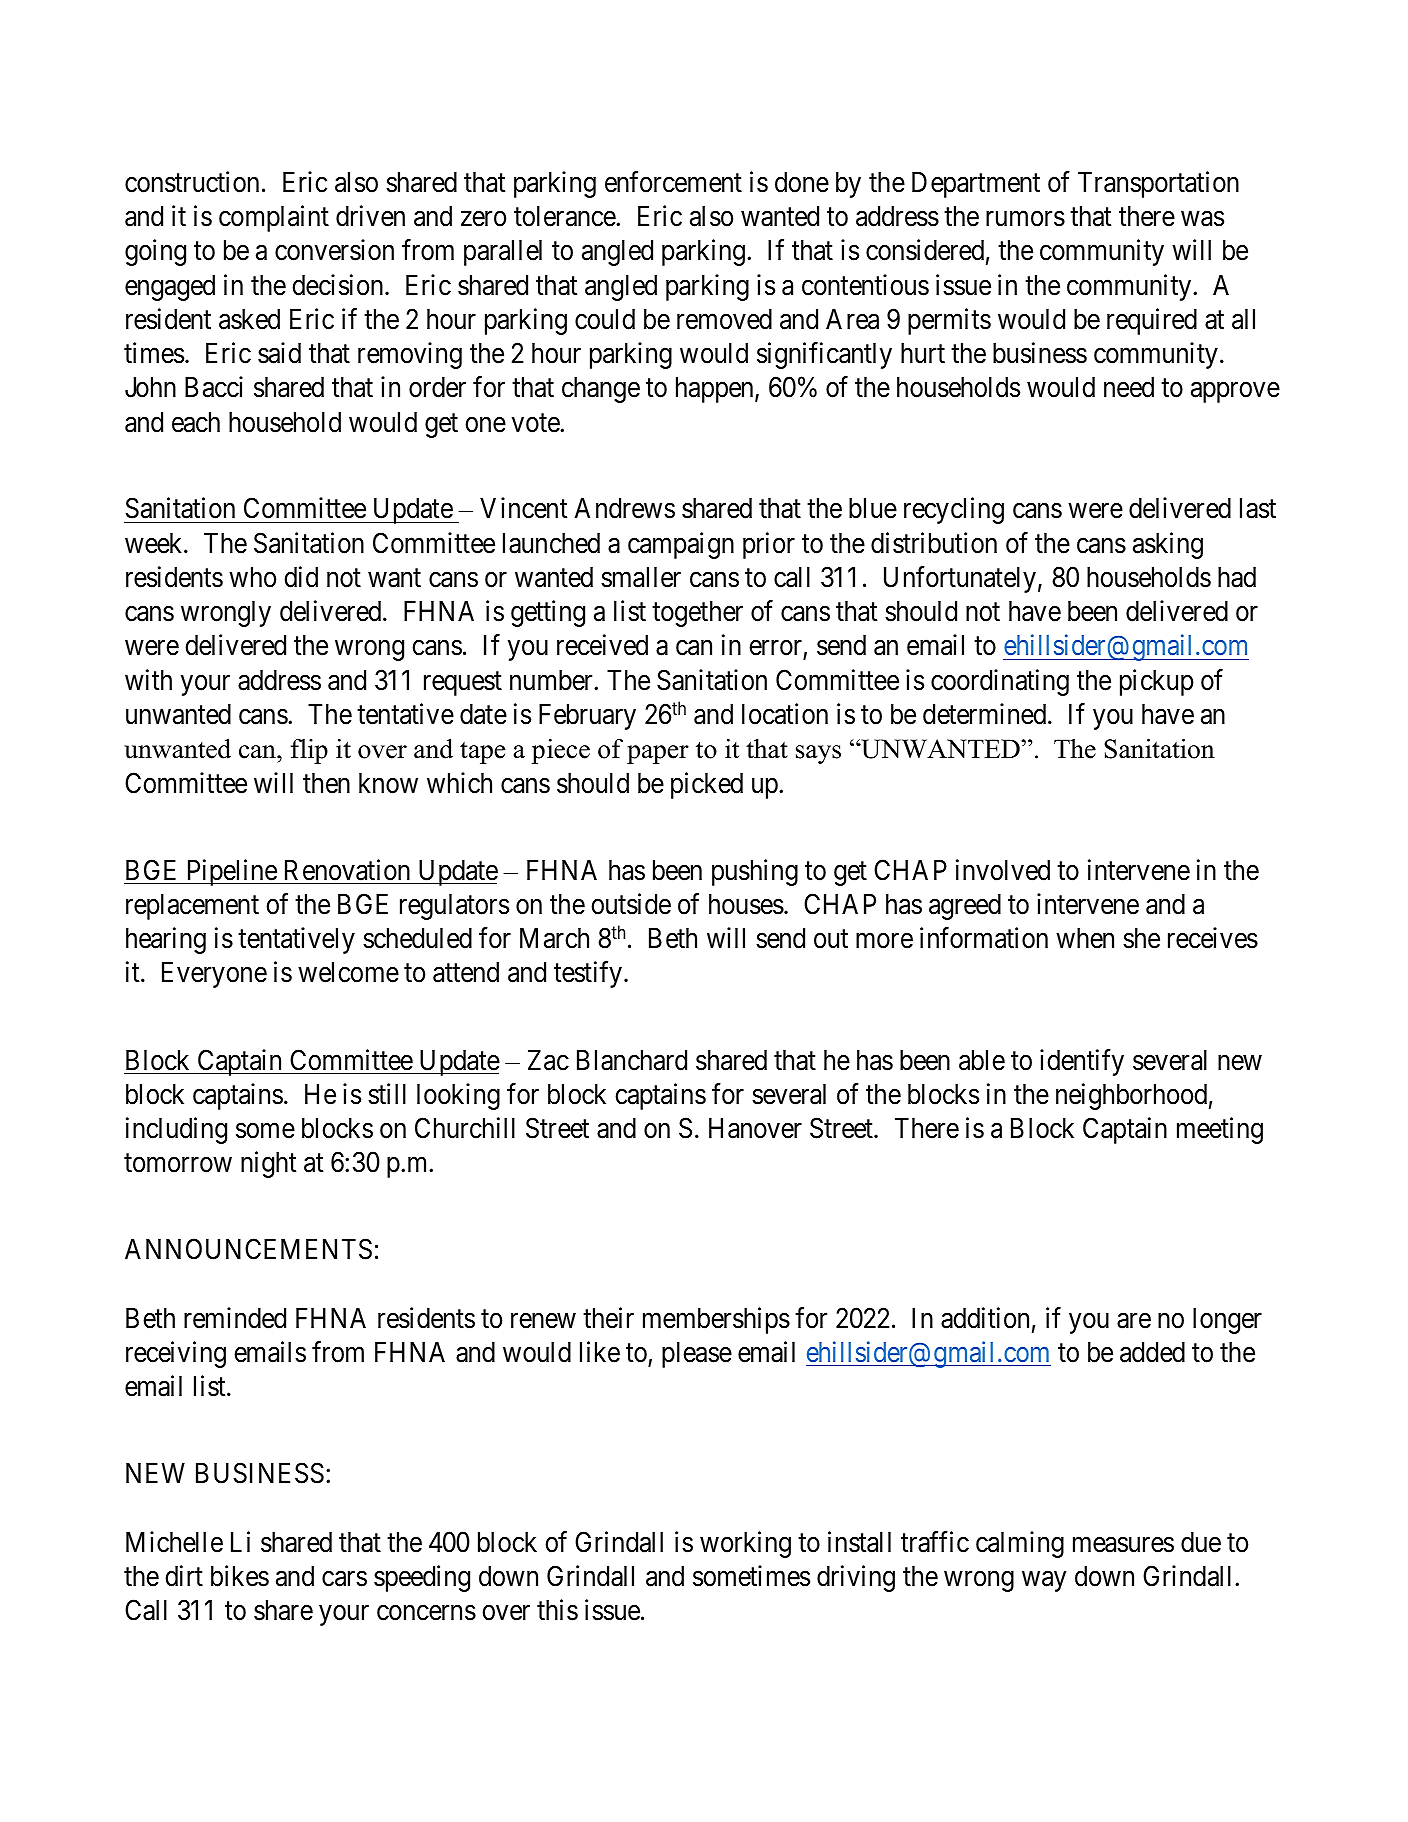  What do you see at coordinates (301, 577) in the page?
I see `did` at bounding box center [301, 577].
